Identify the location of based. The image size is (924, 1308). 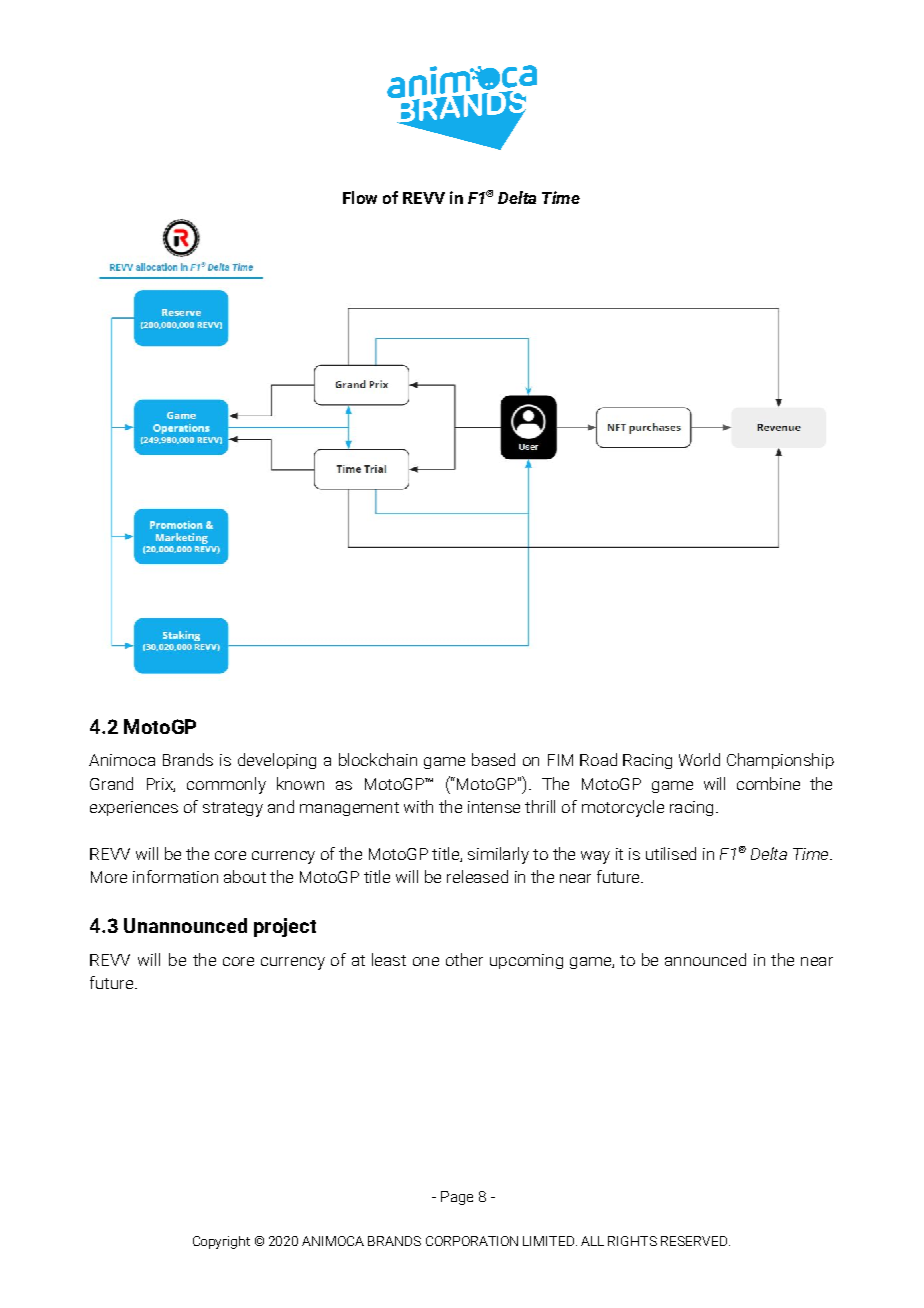
(493, 759).
